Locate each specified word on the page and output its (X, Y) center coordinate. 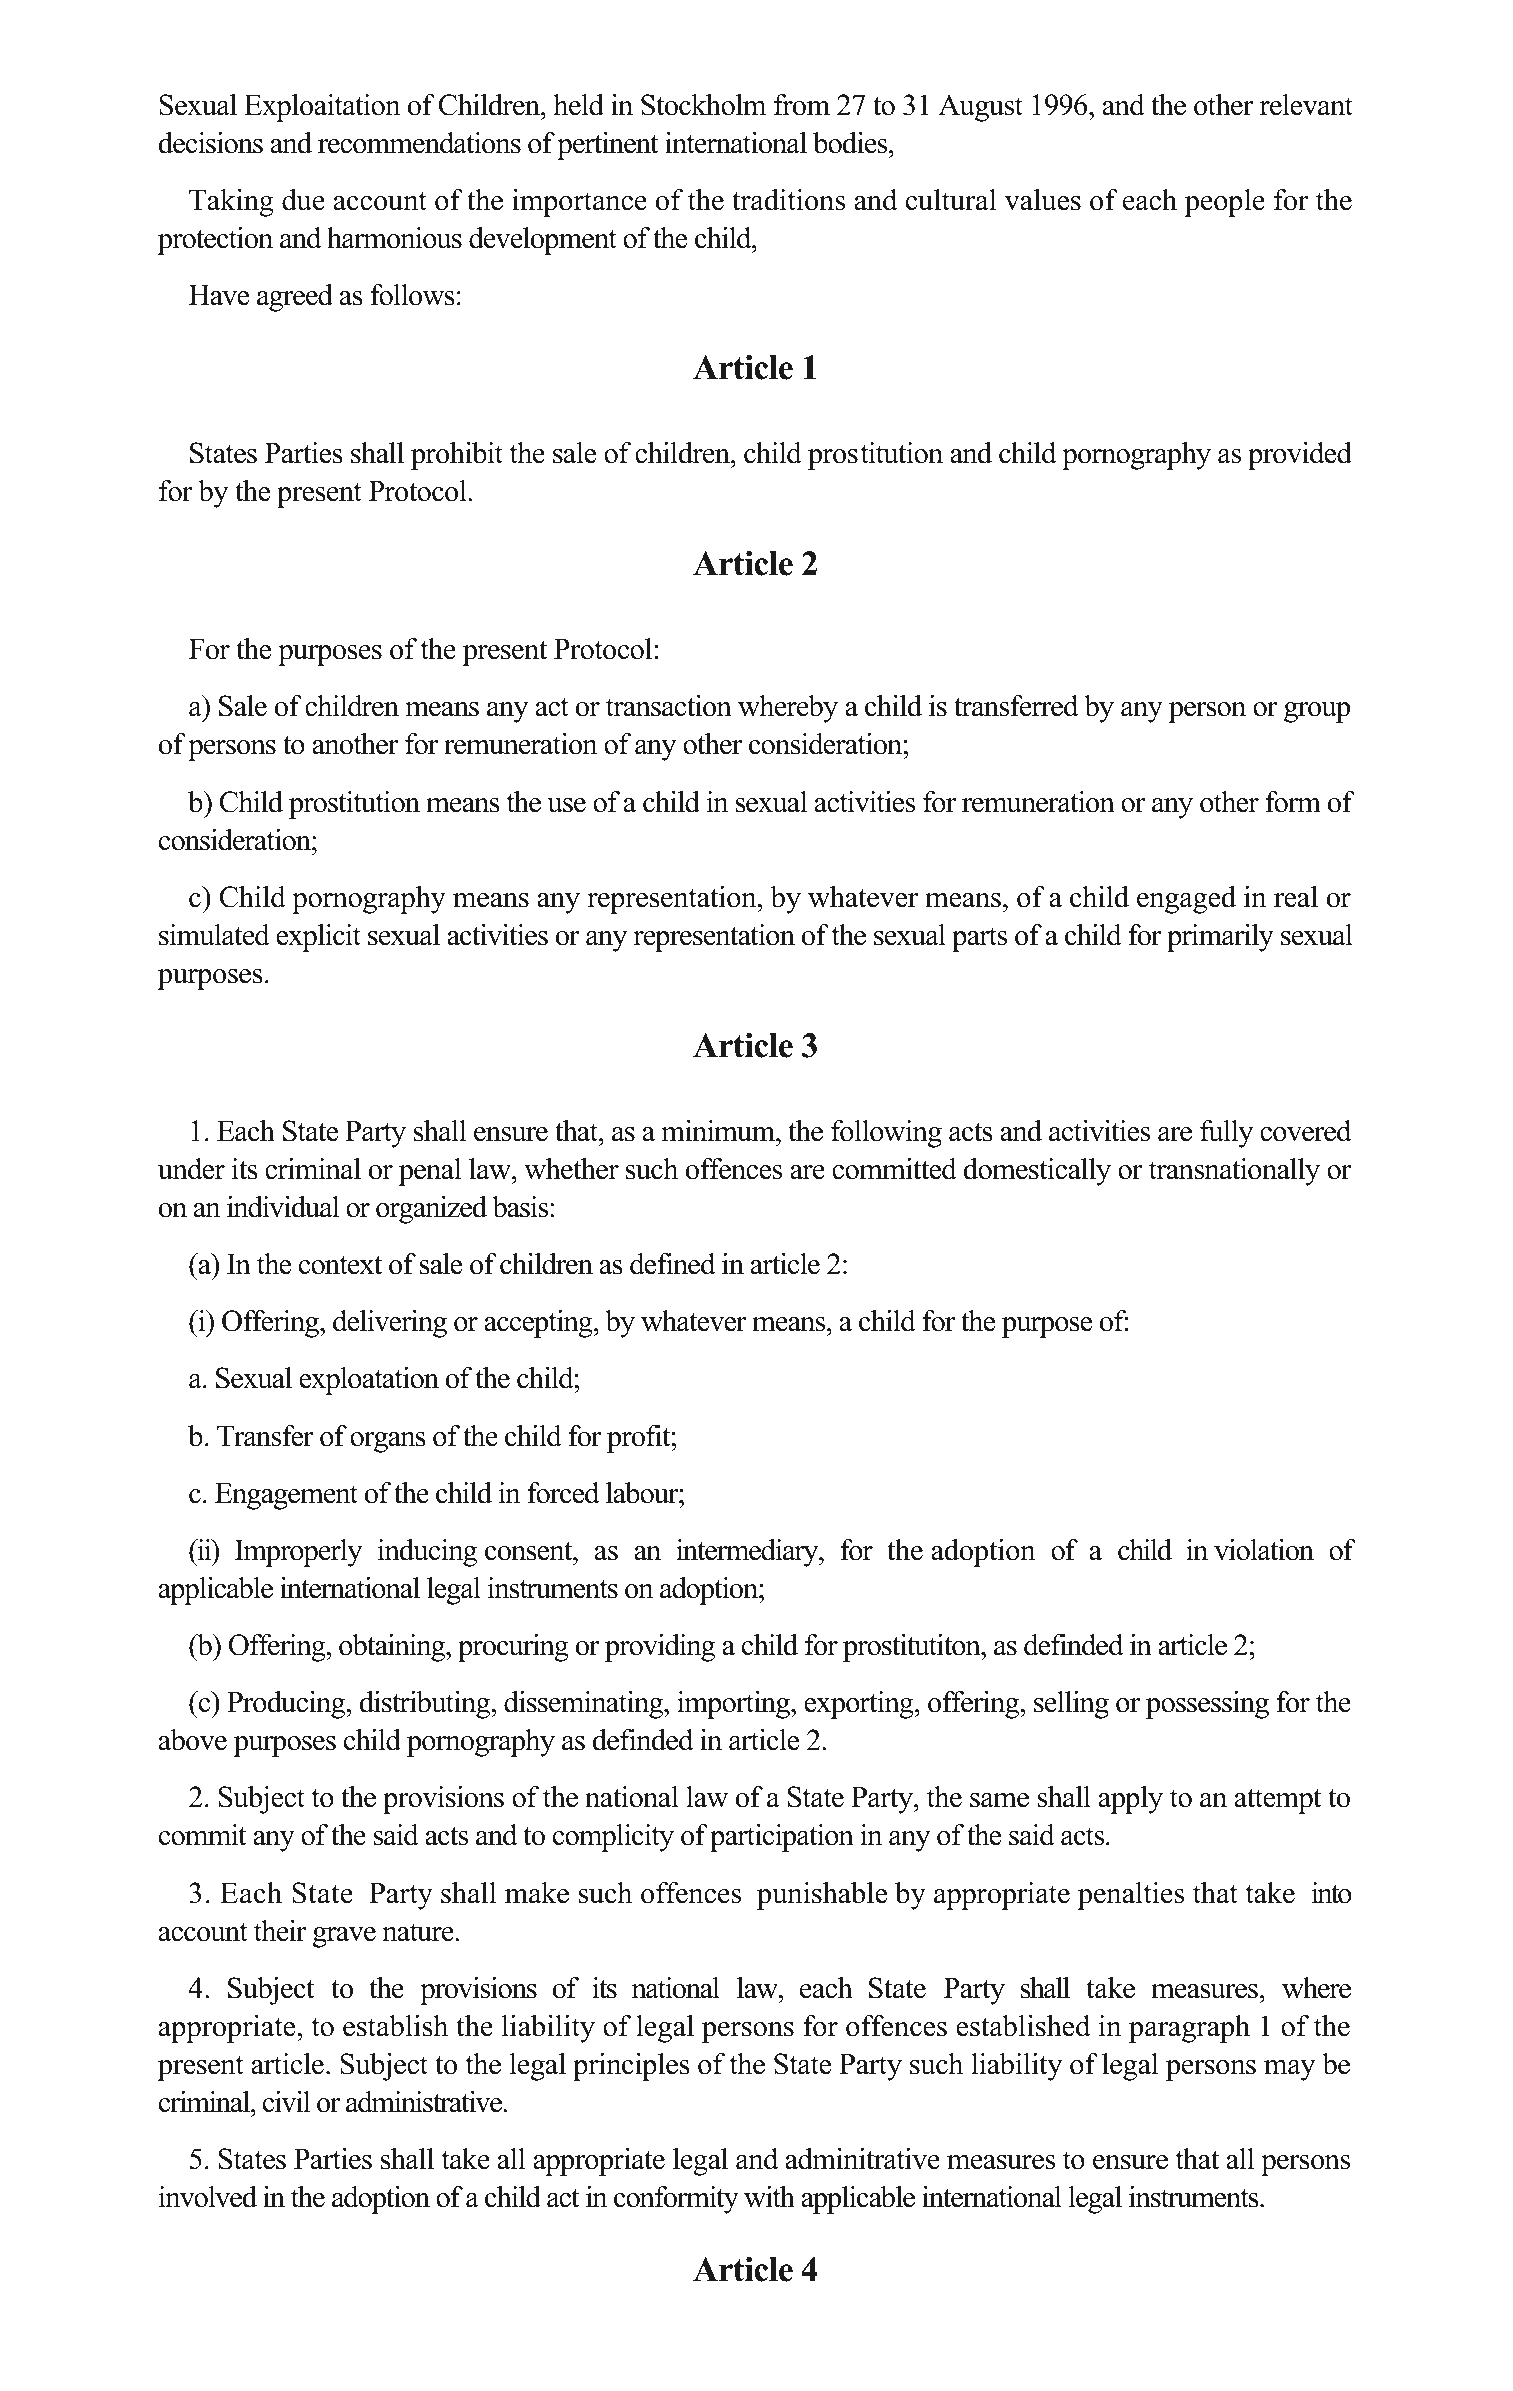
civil (286, 2102)
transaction (669, 706)
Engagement (286, 1496)
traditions (788, 200)
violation (1264, 1550)
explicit (318, 938)
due (303, 200)
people (1225, 203)
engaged (1186, 900)
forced (563, 1493)
